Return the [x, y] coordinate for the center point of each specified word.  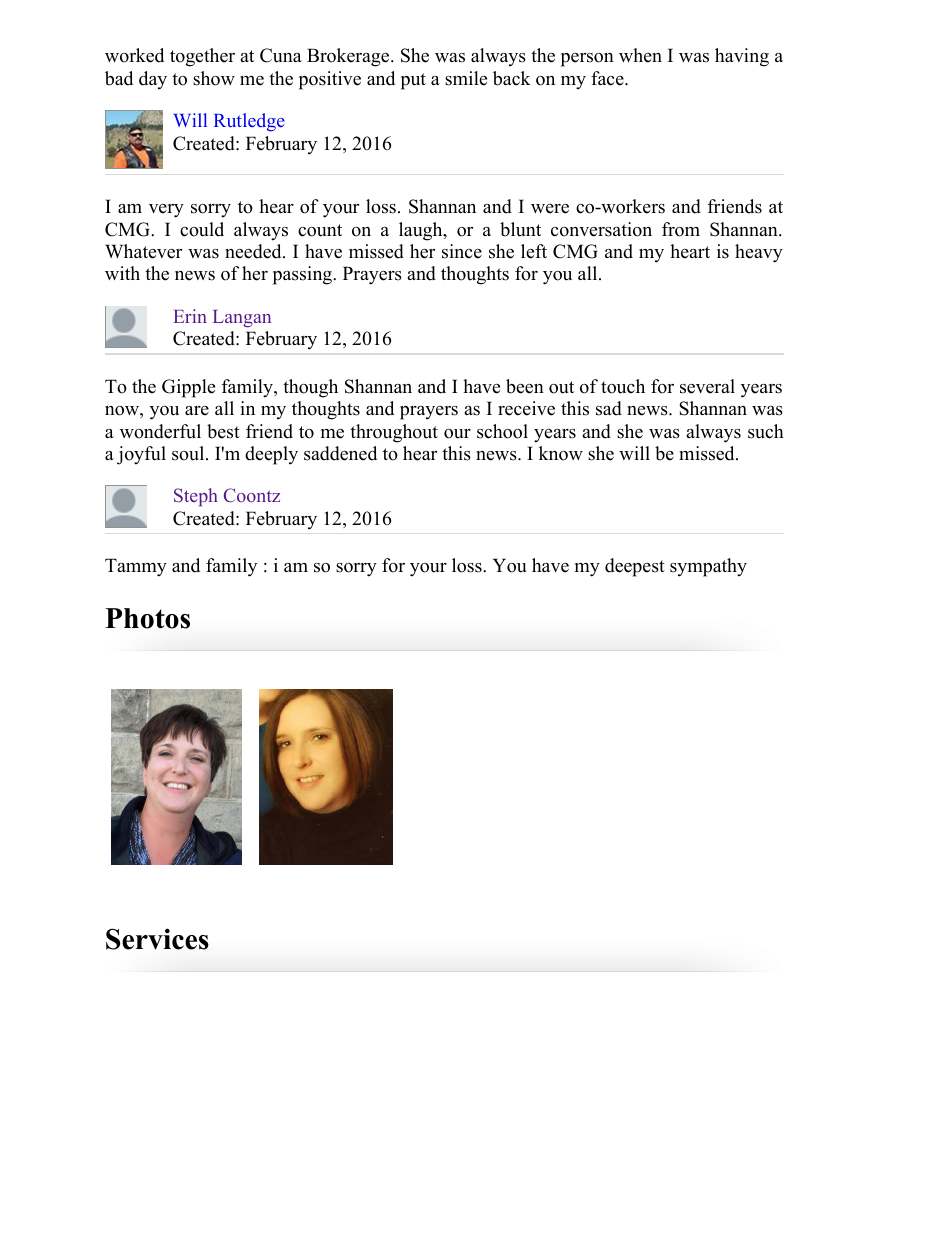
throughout [394, 433]
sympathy [708, 567]
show [214, 78]
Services [157, 939]
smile [466, 78]
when [640, 55]
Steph [196, 497]
